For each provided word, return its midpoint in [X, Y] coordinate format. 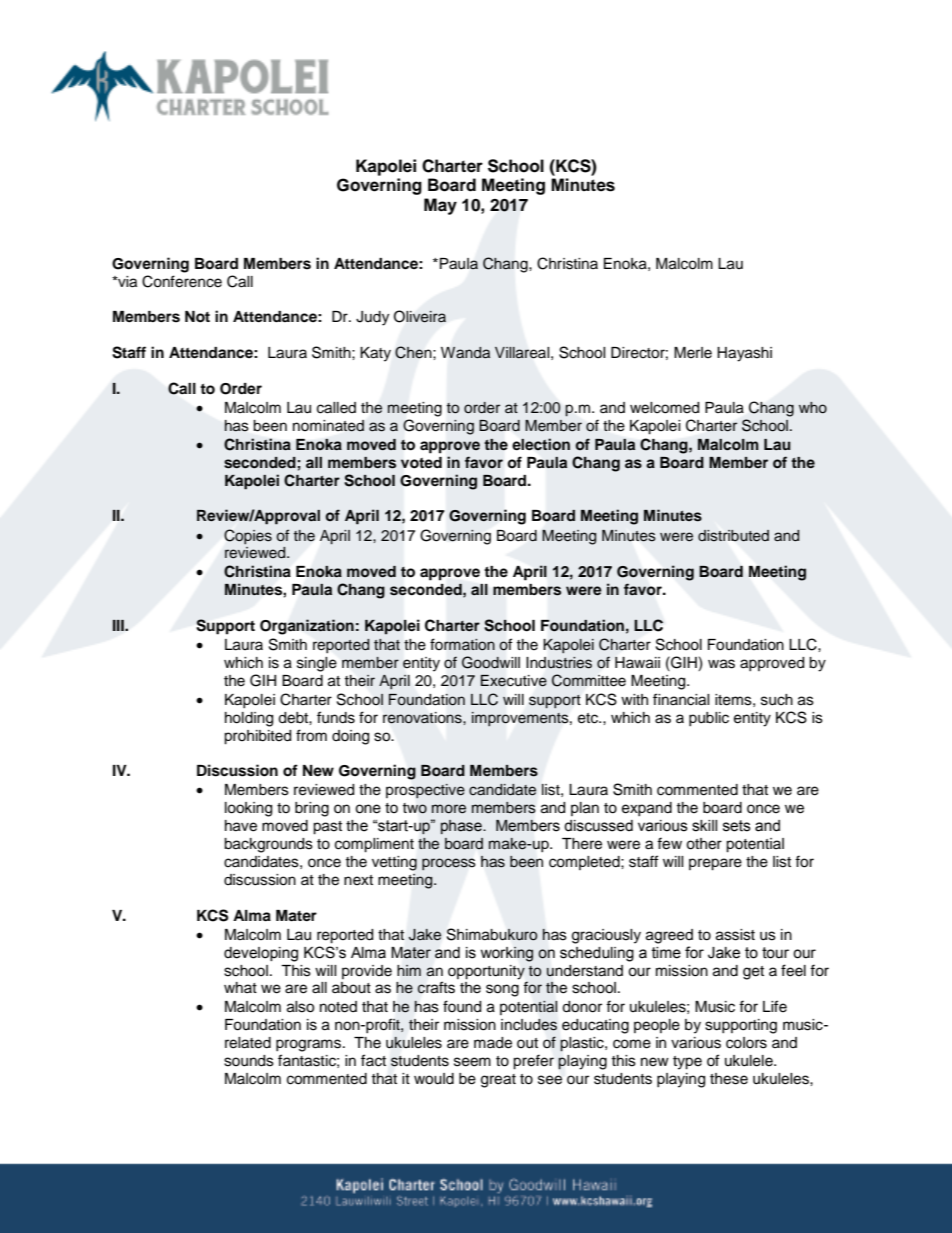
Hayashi [744, 354]
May [440, 206]
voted [421, 463]
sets [737, 826]
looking [248, 809]
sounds [249, 1061]
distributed [733, 536]
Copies [248, 536]
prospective [425, 791]
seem [472, 1062]
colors [746, 1043]
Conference [182, 281]
